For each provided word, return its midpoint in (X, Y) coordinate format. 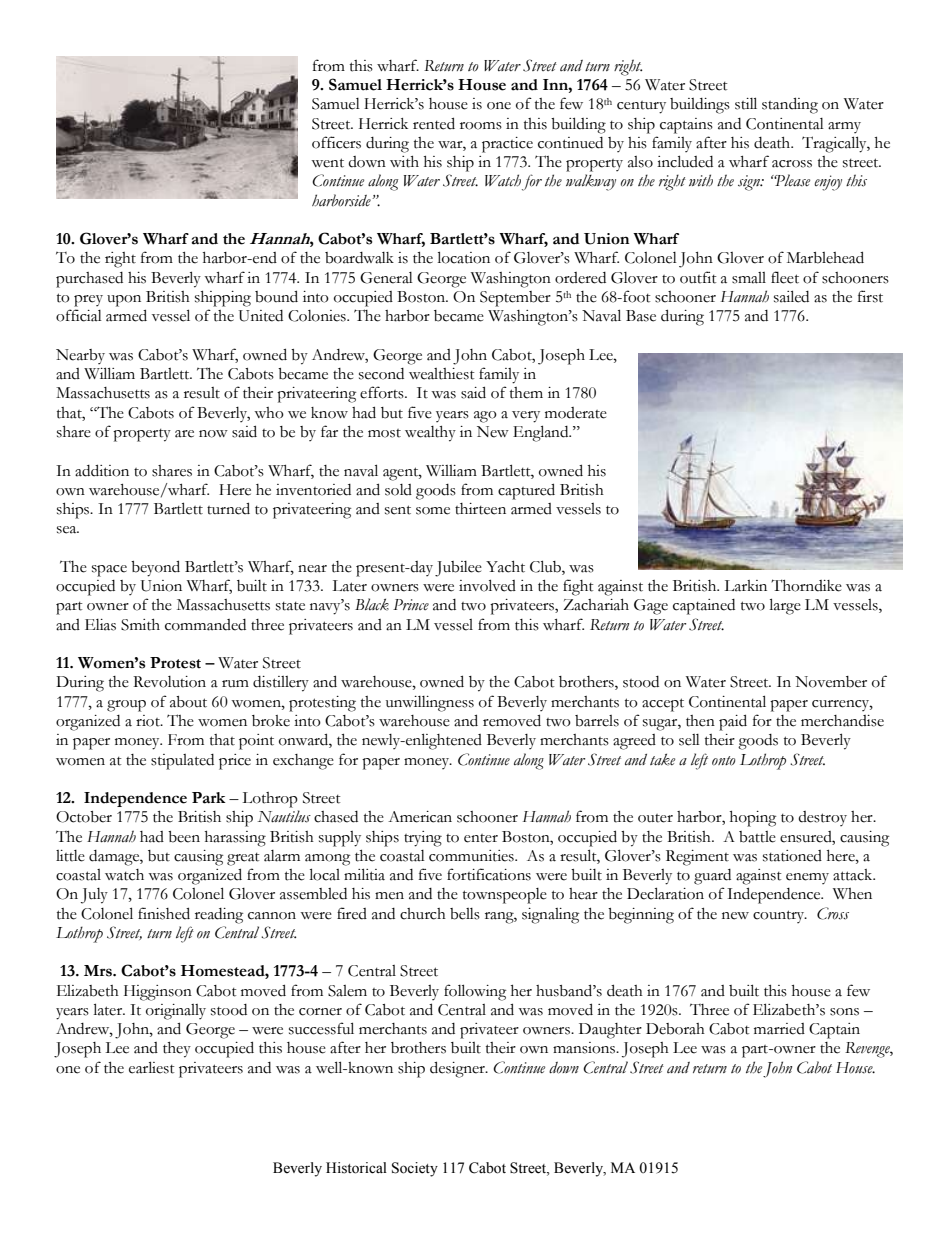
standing (790, 105)
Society (415, 1169)
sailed (791, 296)
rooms (481, 126)
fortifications (489, 874)
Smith (140, 625)
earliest (152, 1067)
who (269, 413)
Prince (411, 605)
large (785, 606)
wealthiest (442, 374)
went (327, 163)
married (779, 1029)
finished (164, 913)
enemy (807, 878)
